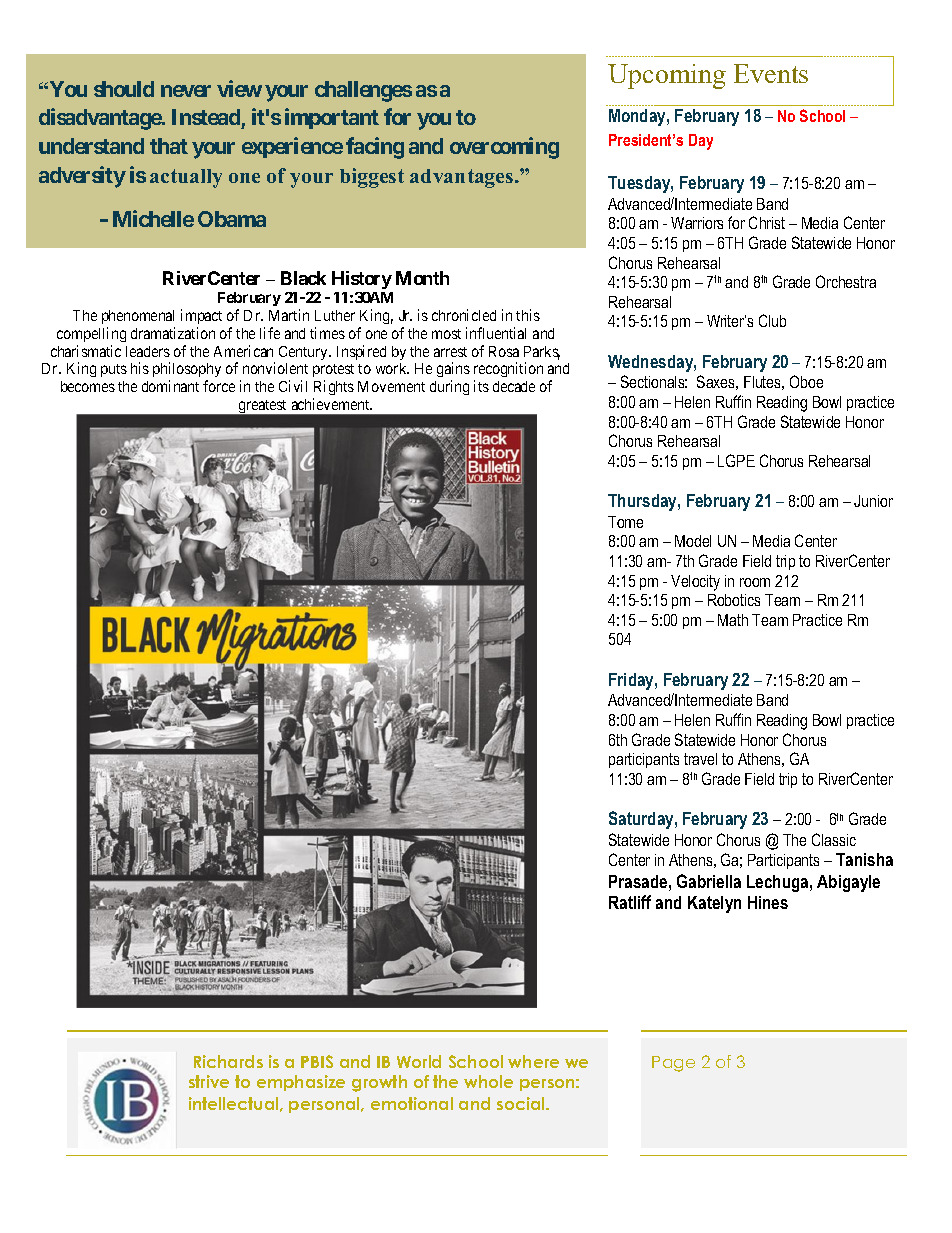  I want to click on strive, so click(209, 1081).
